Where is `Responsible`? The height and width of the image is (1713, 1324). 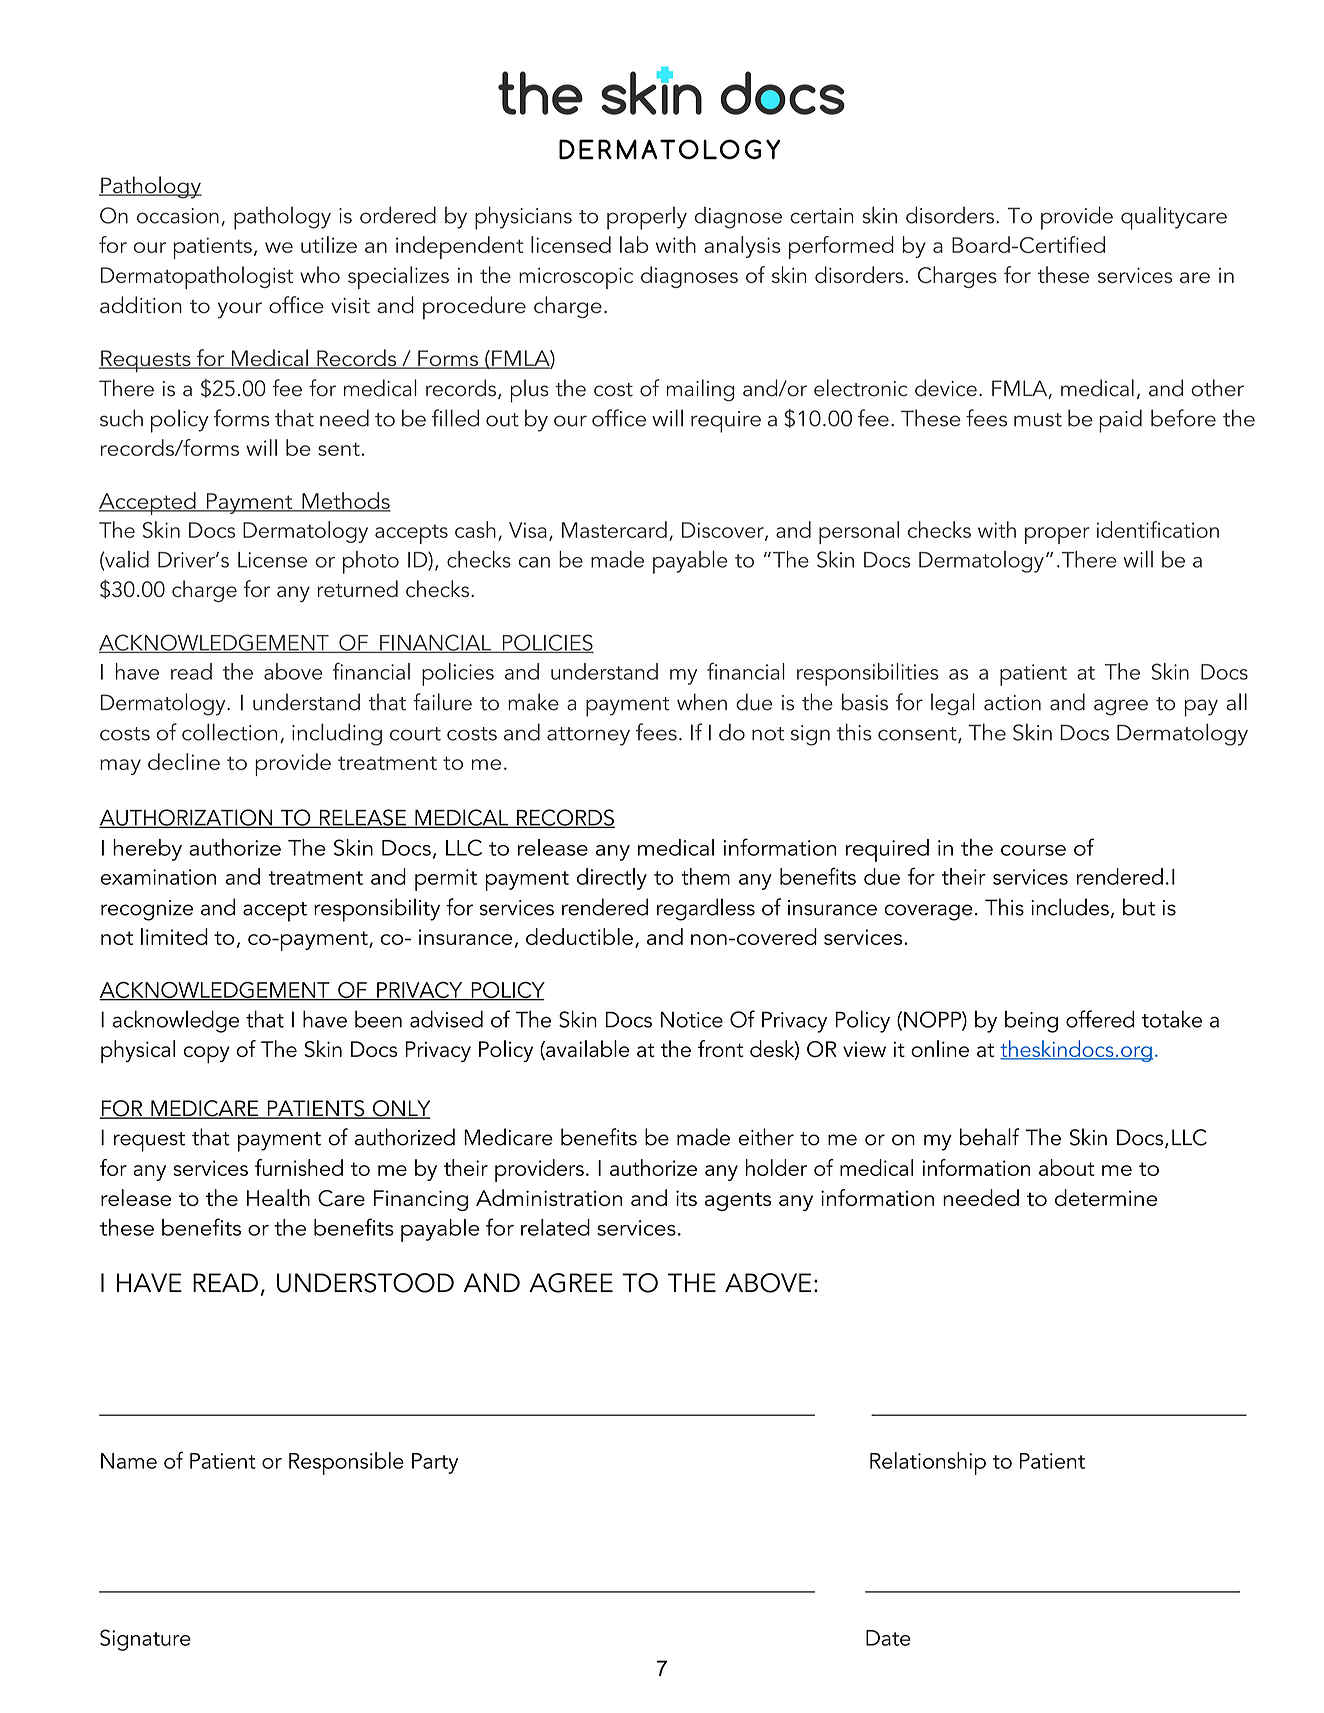 Responsible is located at coordinates (346, 1463).
